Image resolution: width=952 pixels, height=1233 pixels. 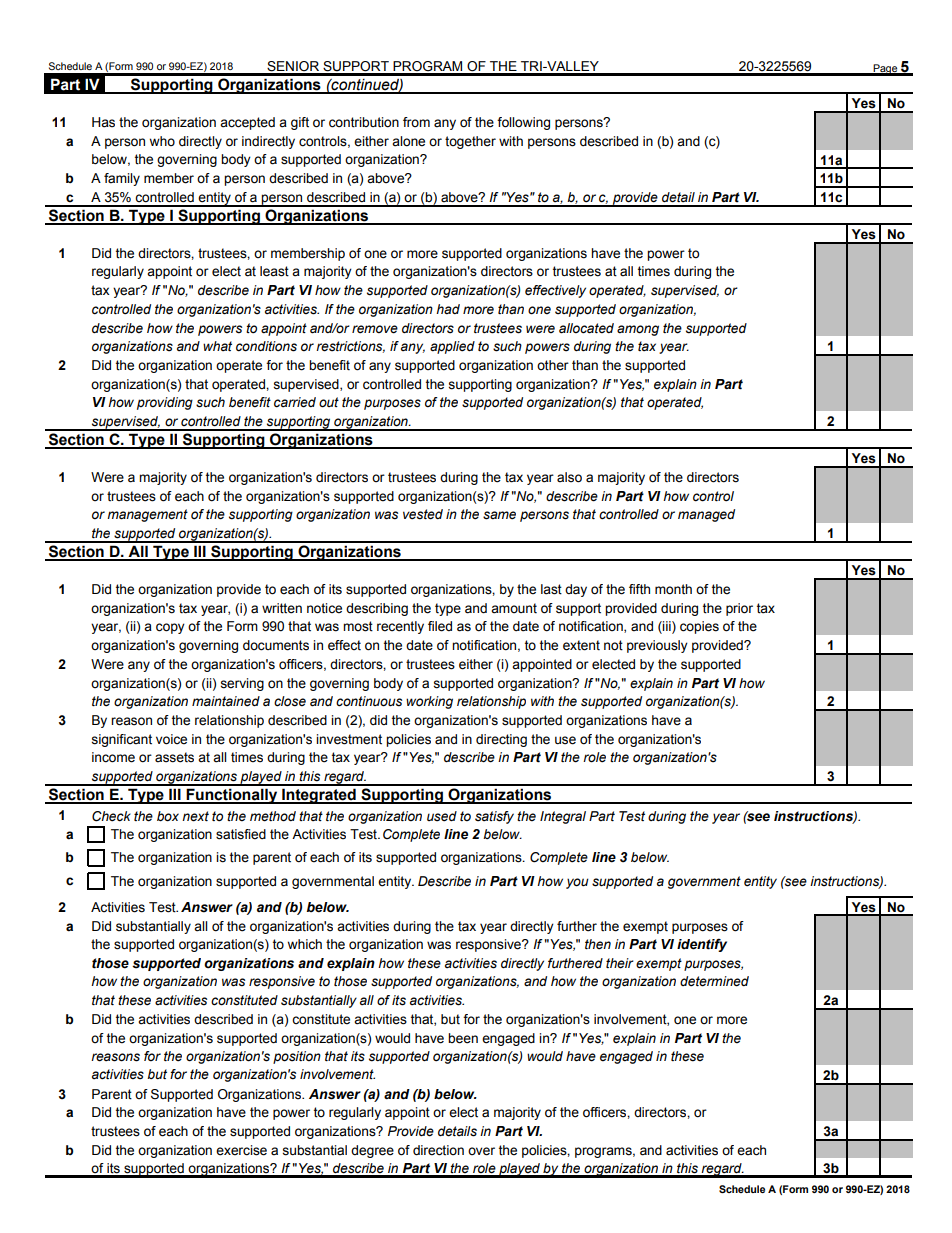 I want to click on applied, so click(x=452, y=347).
